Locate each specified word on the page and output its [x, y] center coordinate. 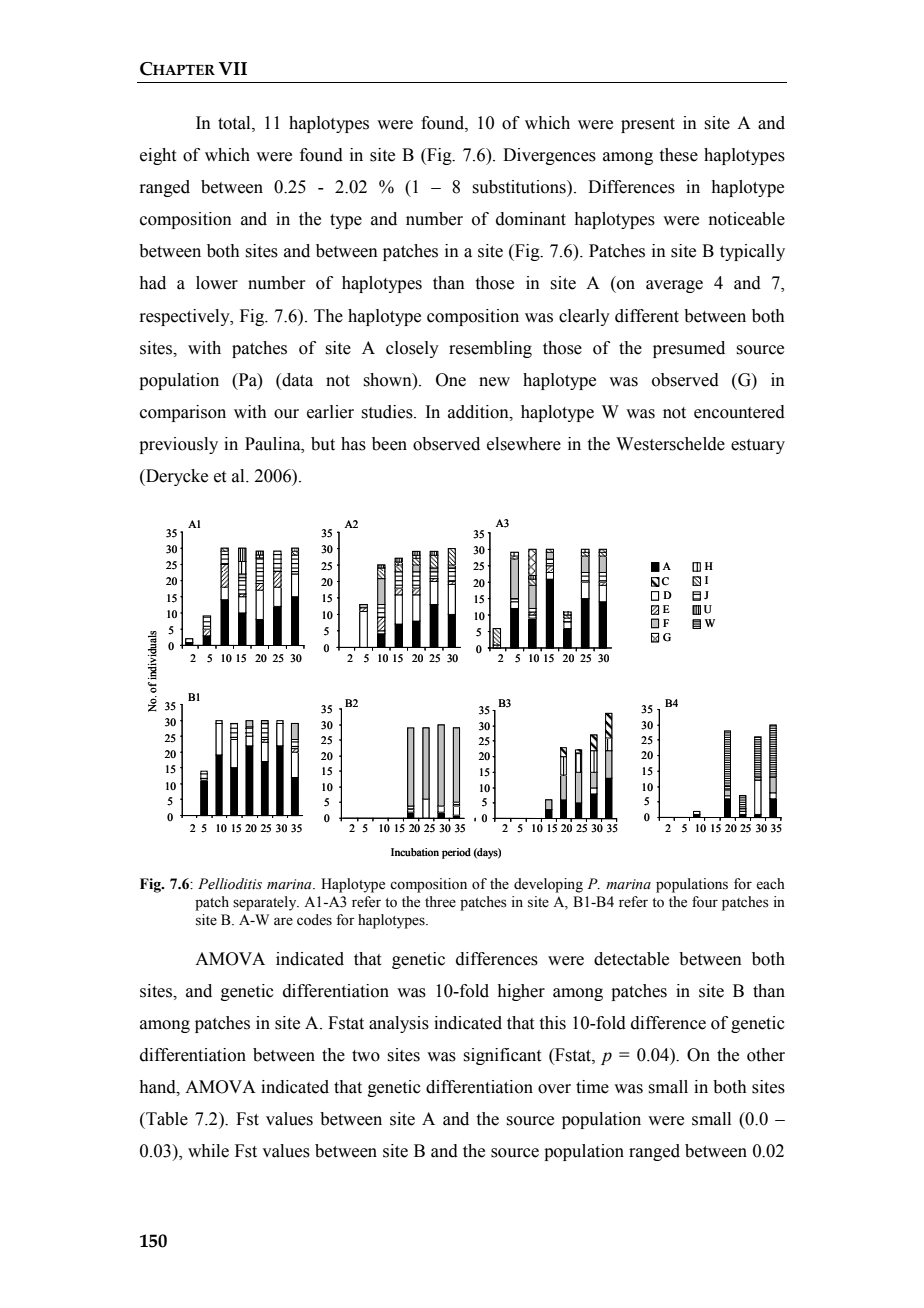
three [440, 902]
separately [266, 903]
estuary [758, 446]
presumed [689, 349]
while [208, 1151]
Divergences [549, 156]
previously [178, 445]
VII [232, 68]
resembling [490, 349]
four [705, 902]
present [648, 125]
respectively [185, 317]
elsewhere [524, 444]
